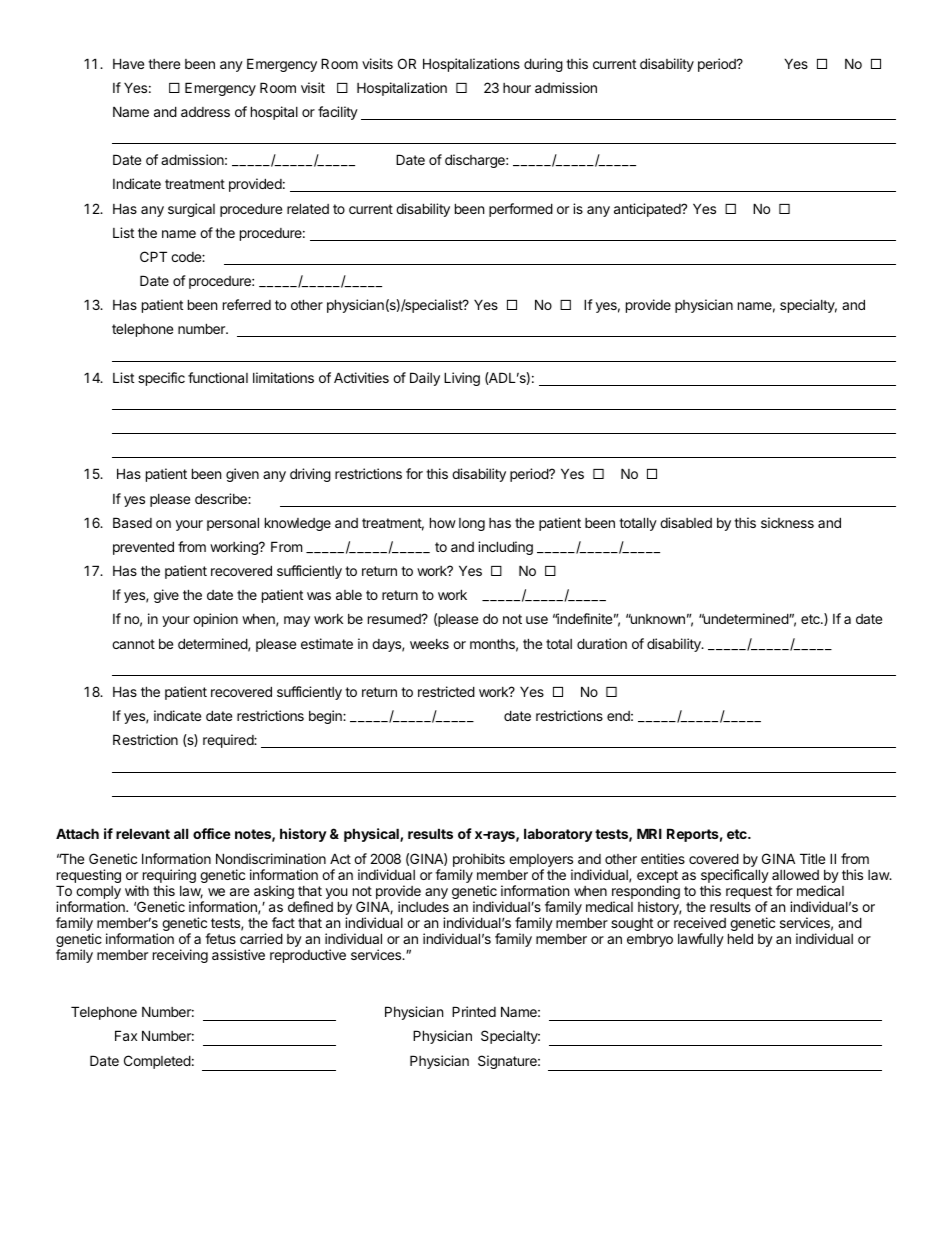  Describe the element at coordinates (372, 835) in the image. I see `physical` at that location.
